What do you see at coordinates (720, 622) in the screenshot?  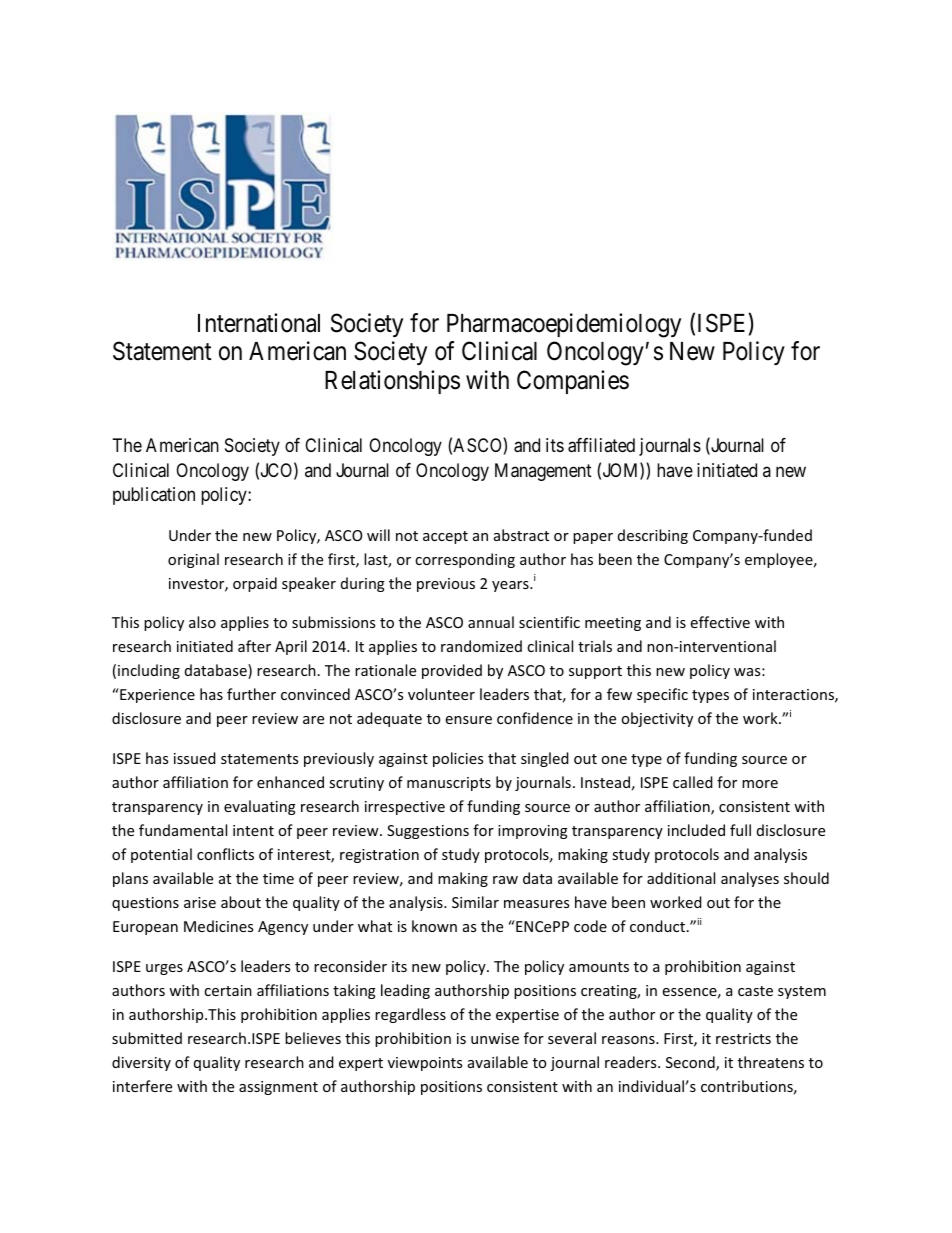 I see `effective` at bounding box center [720, 622].
